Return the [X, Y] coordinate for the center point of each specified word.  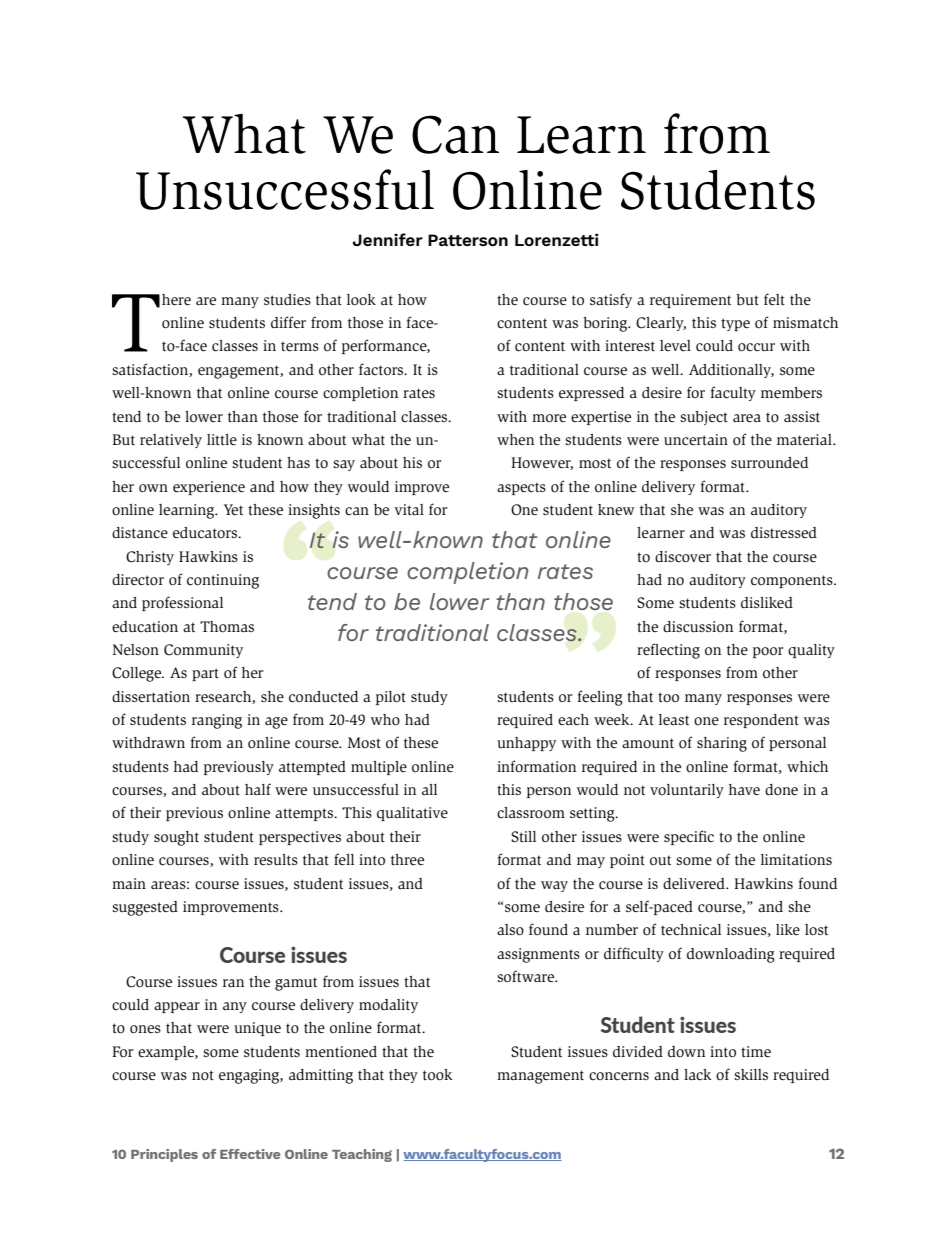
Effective [250, 1154]
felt [774, 299]
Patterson [468, 240]
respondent [761, 721]
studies [287, 300]
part [205, 674]
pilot [391, 698]
